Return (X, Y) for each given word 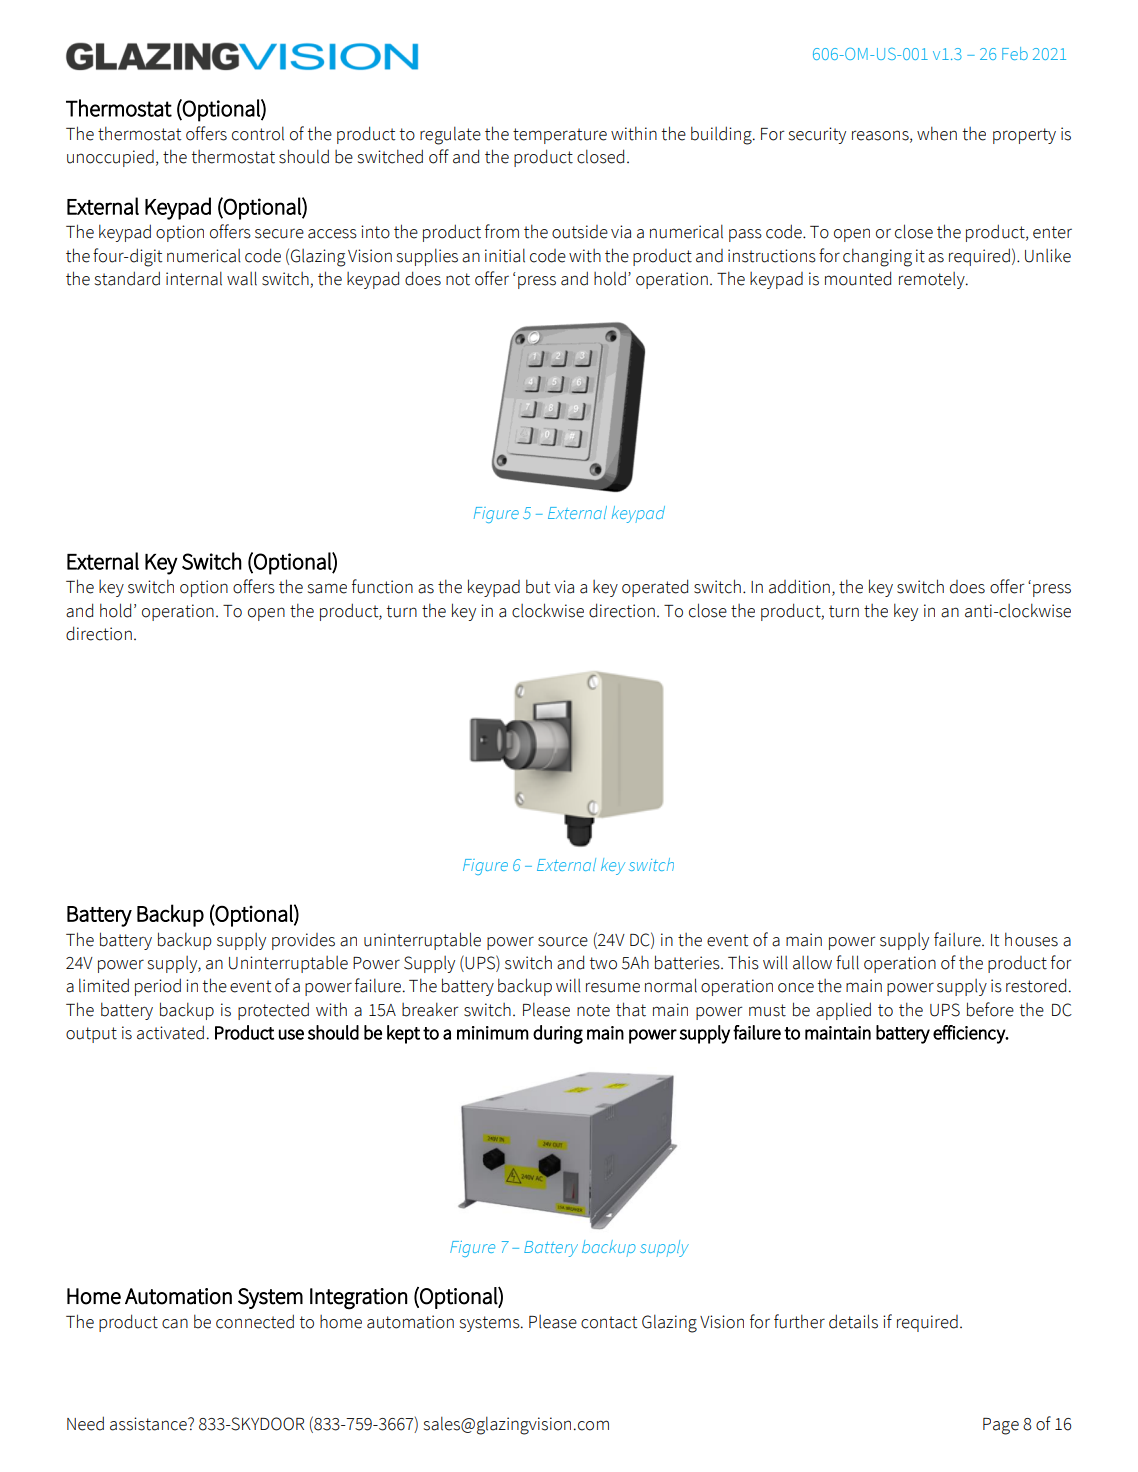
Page (1001, 1426)
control (258, 133)
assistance (149, 1424)
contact (609, 1322)
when (937, 133)
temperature (560, 136)
